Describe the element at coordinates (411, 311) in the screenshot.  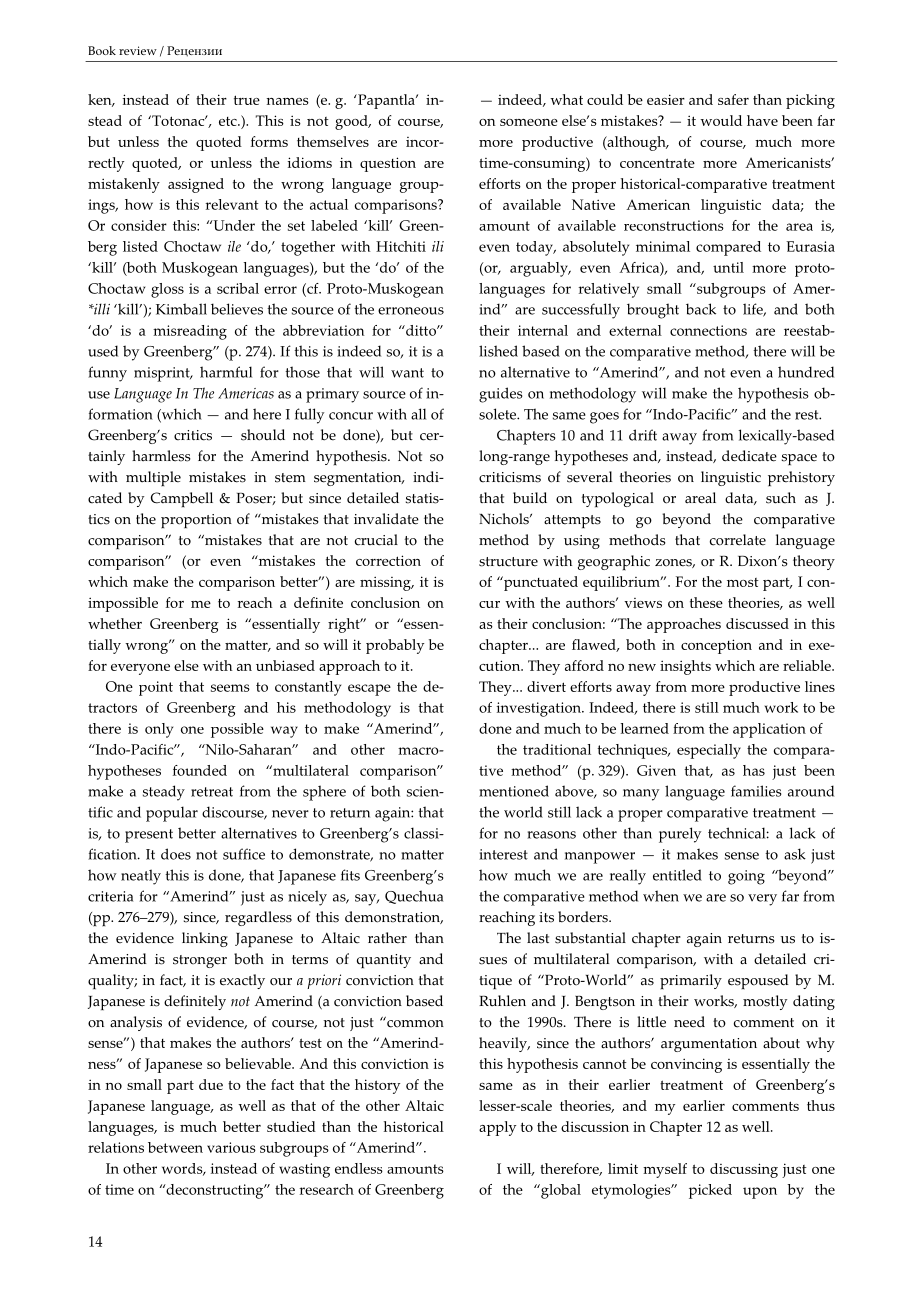
I see `erroneous` at that location.
